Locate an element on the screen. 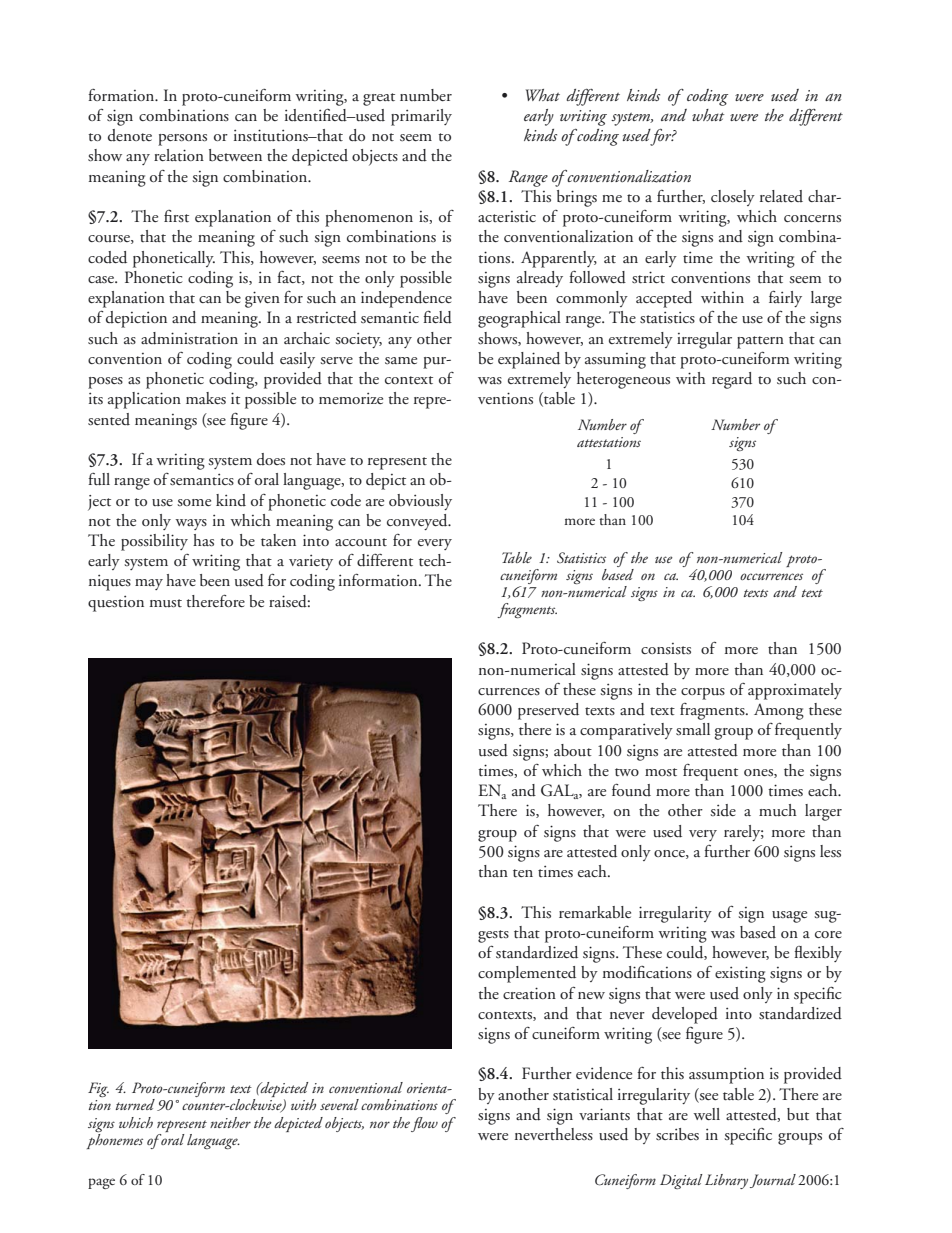 Image resolution: width=952 pixels, height=1233 pixels. consists is located at coordinates (666, 649).
